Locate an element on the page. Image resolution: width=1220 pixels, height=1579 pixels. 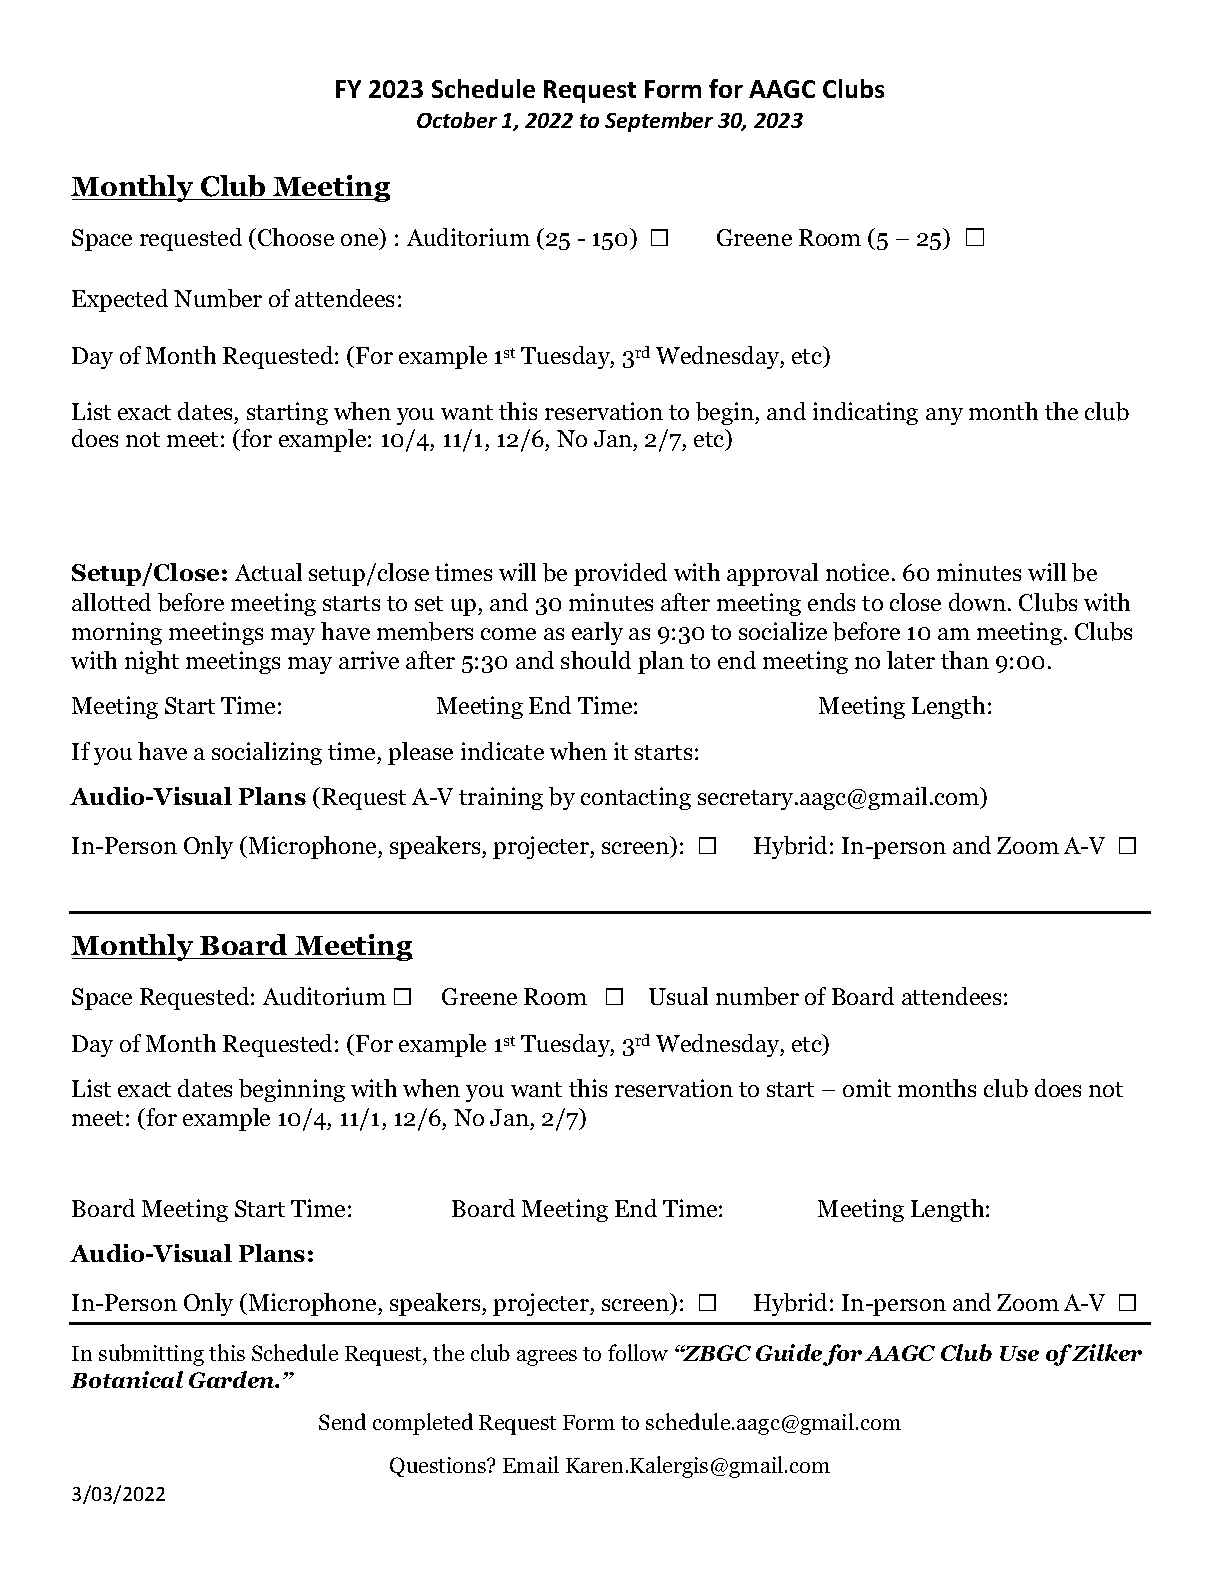
Botanical is located at coordinates (127, 1379).
